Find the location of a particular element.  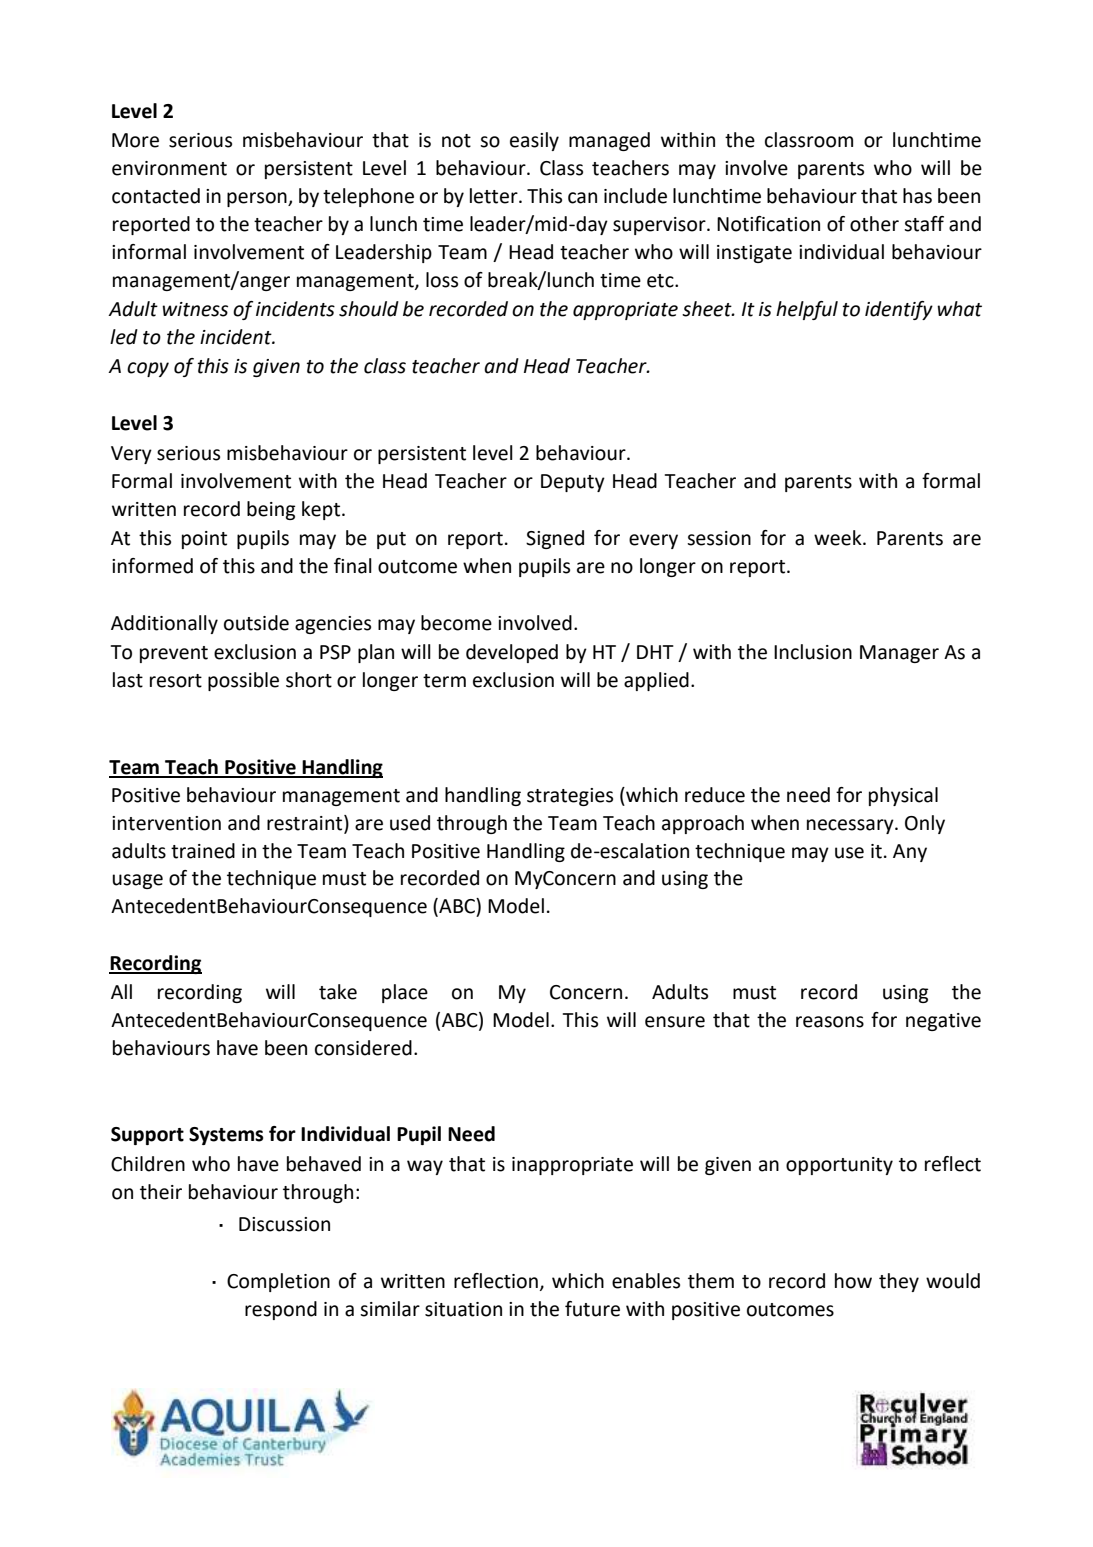

outside is located at coordinates (256, 623).
